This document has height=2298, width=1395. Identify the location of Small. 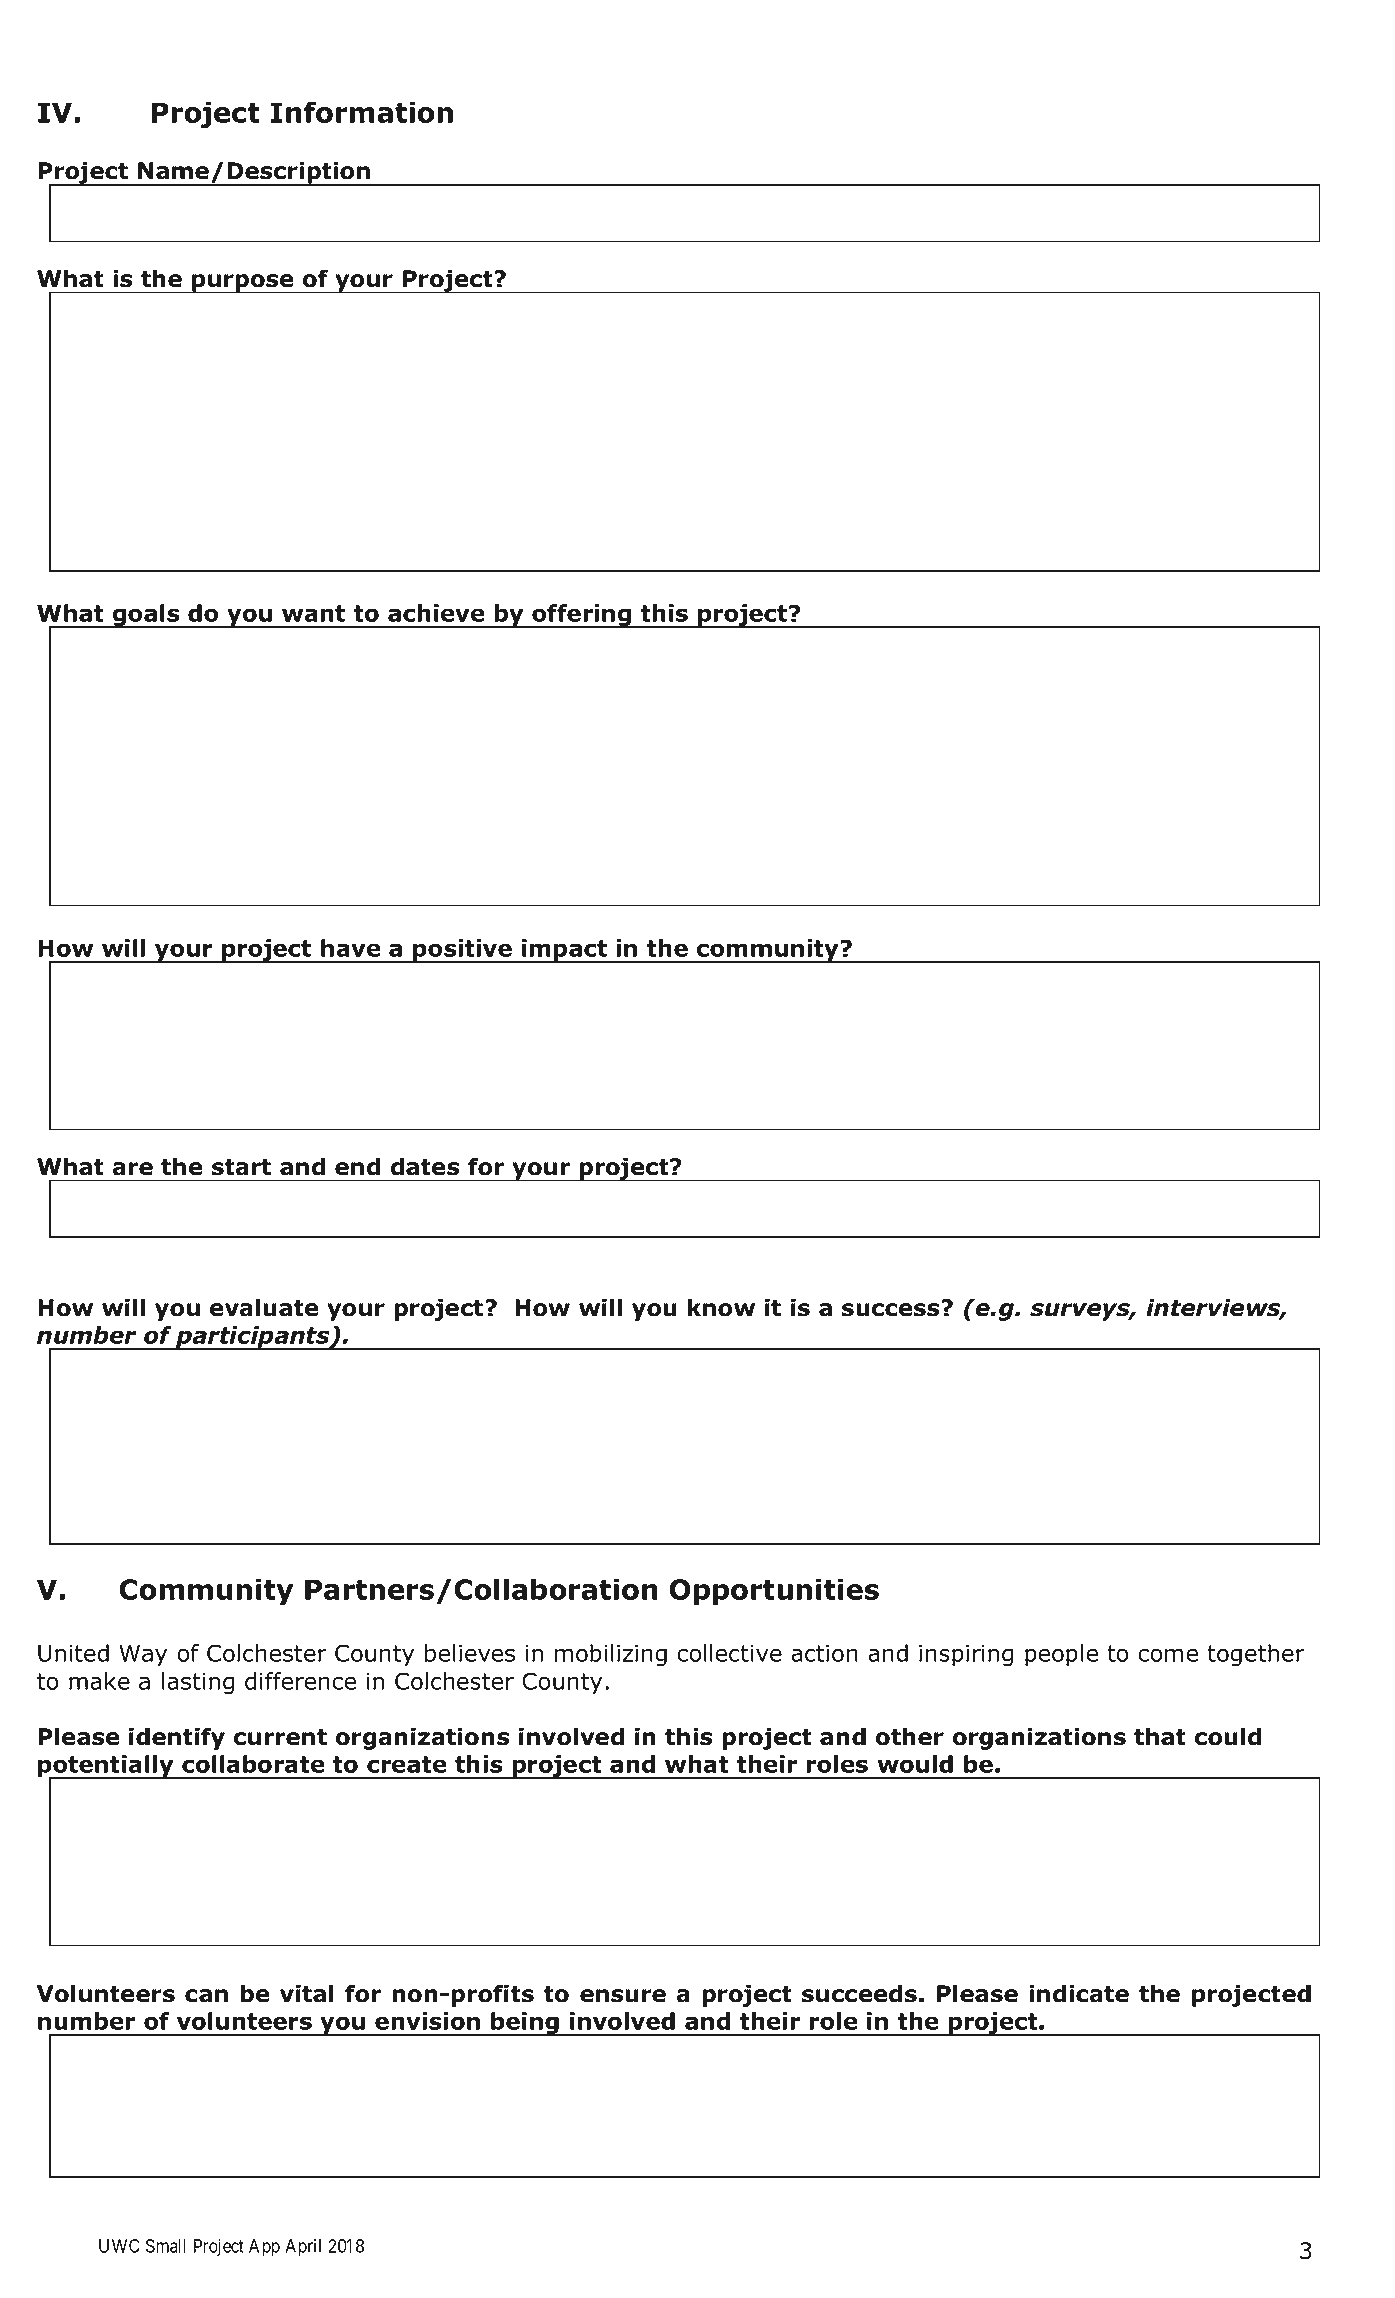
(166, 2246).
